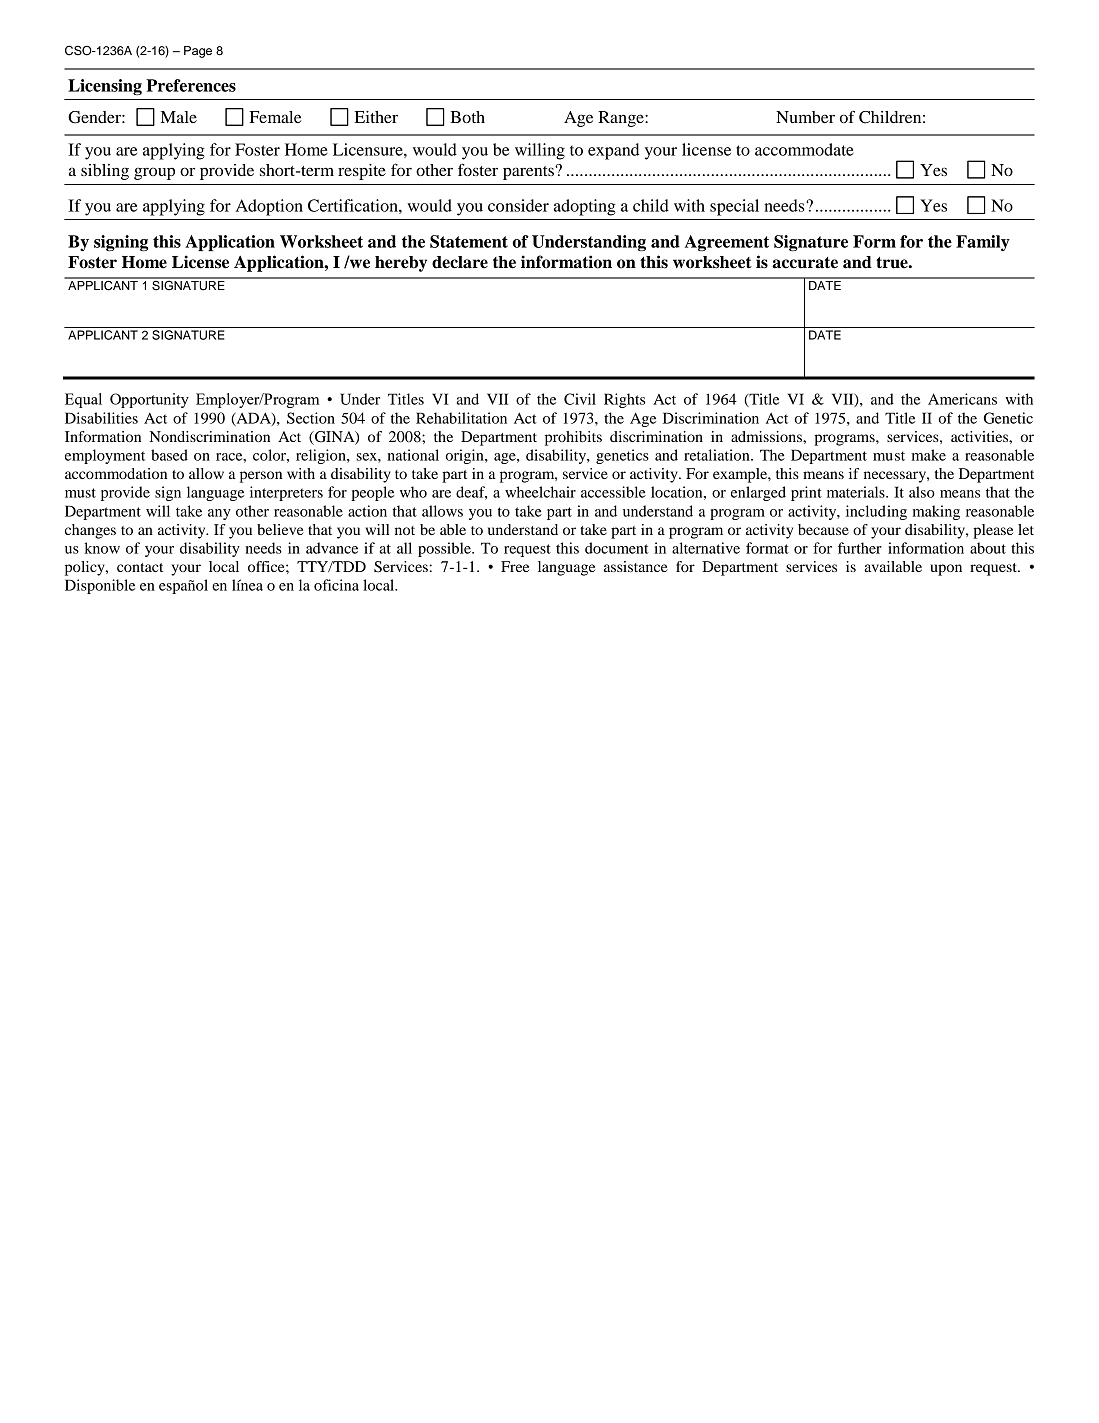 The image size is (1099, 1423). I want to click on make, so click(929, 455).
